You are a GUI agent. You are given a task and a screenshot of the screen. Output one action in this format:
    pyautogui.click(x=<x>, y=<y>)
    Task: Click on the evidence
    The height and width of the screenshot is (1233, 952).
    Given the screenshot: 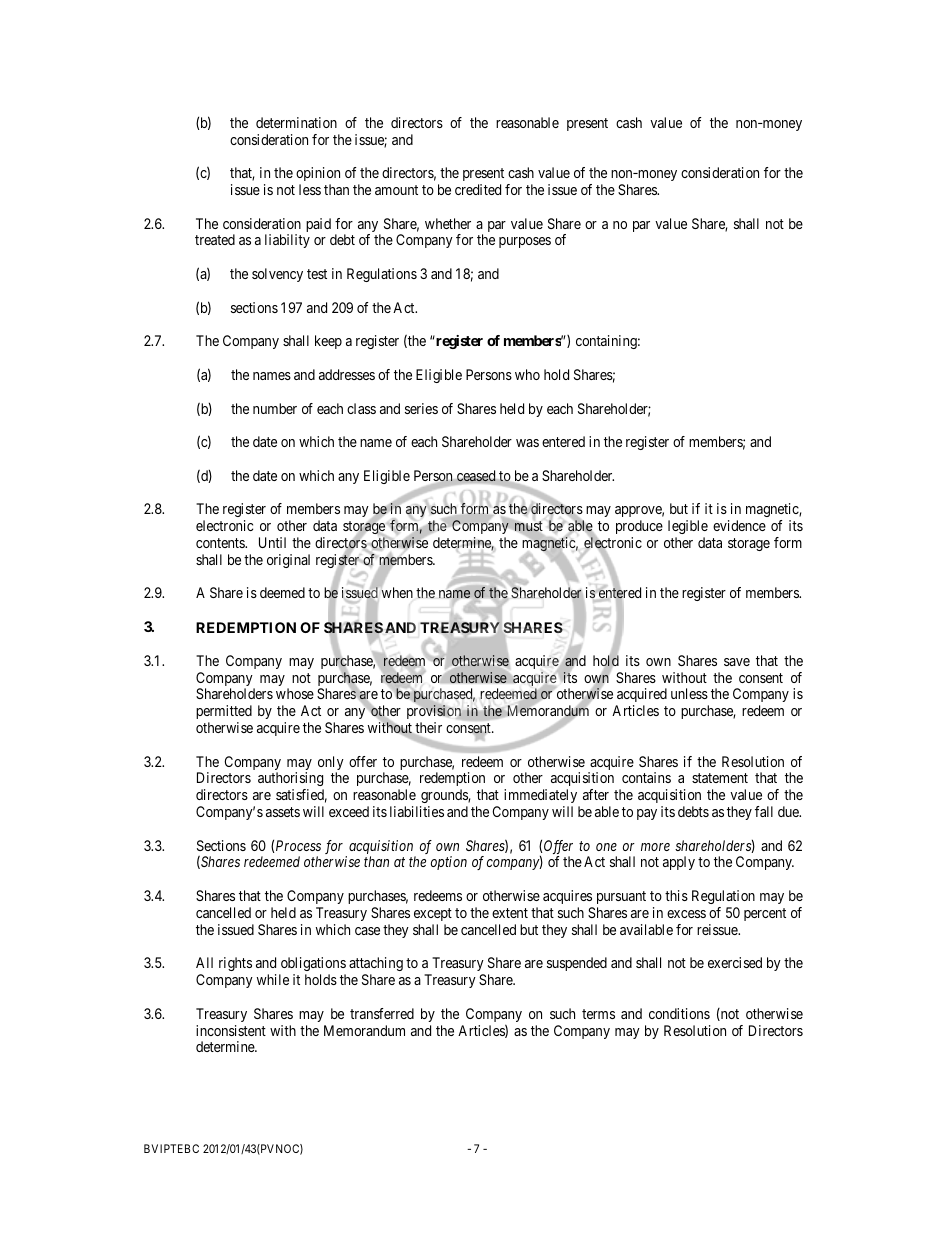 What is the action you would take?
    pyautogui.click(x=739, y=525)
